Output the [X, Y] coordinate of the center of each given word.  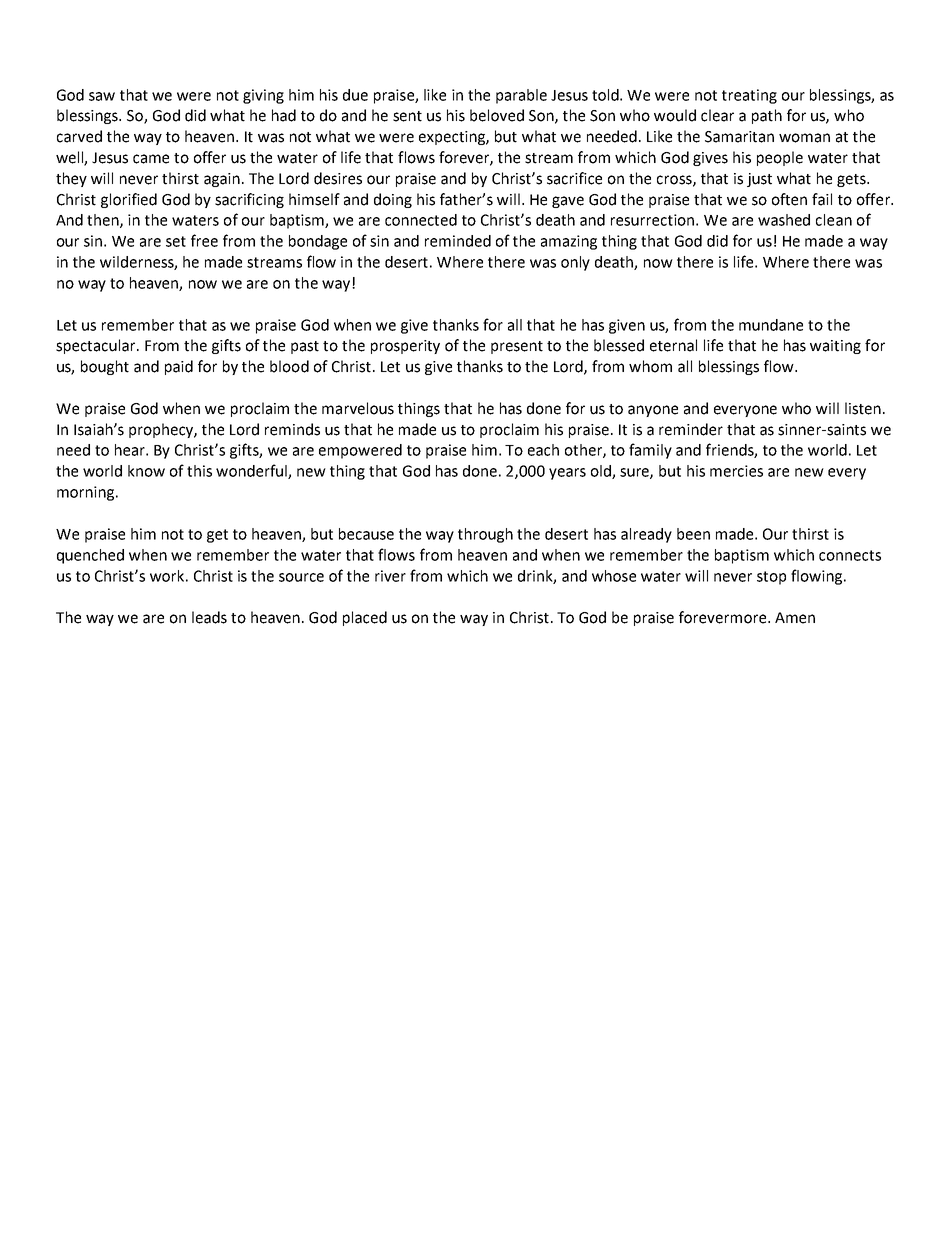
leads [209, 617]
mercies [736, 471]
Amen [795, 618]
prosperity [405, 347]
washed [784, 220]
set [176, 241]
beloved [497, 115]
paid [179, 367]
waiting [835, 347]
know [146, 471]
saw [102, 96]
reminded [458, 241]
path [767, 116]
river [390, 576]
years [567, 474]
